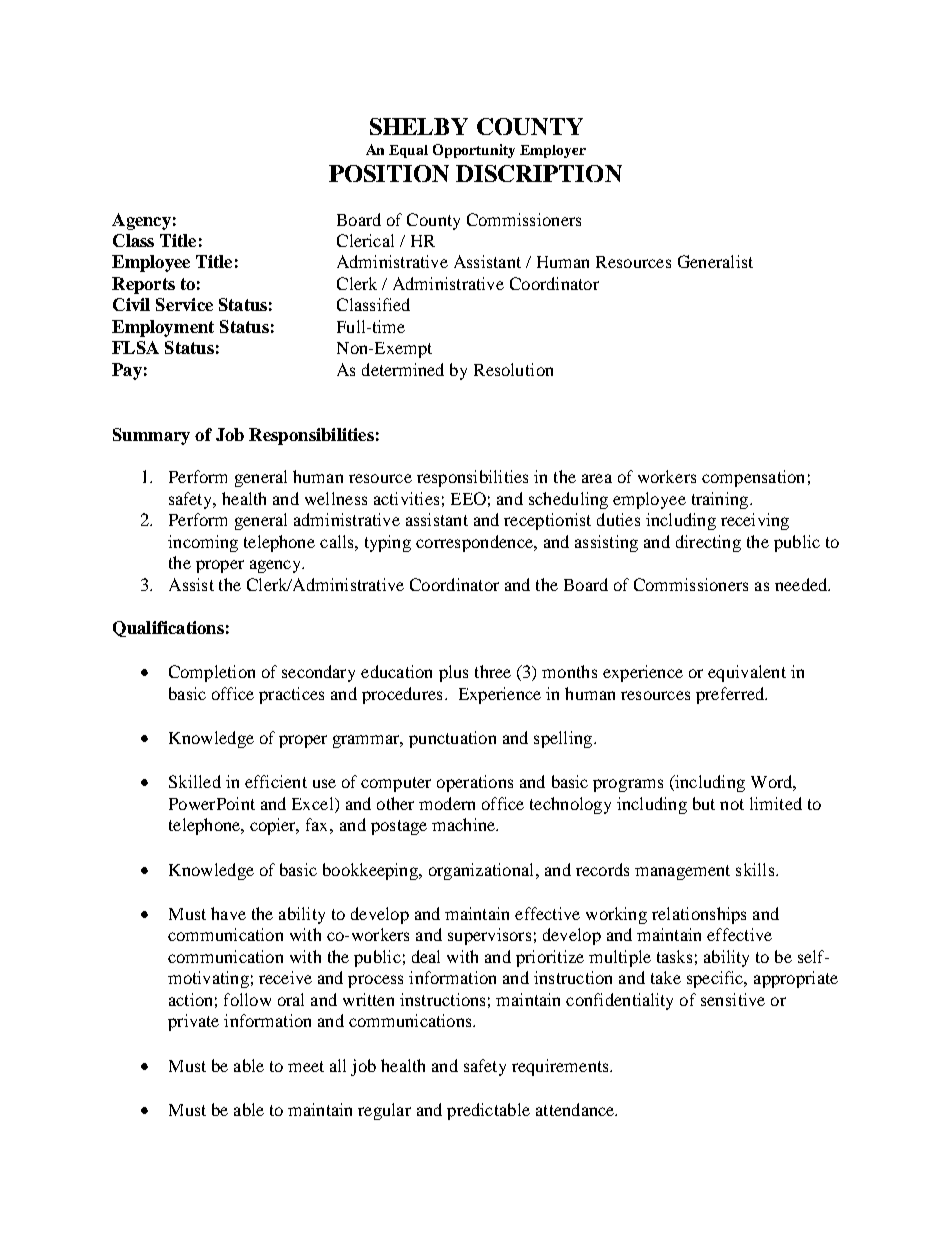 The width and height of the screenshot is (952, 1233). What do you see at coordinates (475, 783) in the screenshot?
I see `operations` at bounding box center [475, 783].
